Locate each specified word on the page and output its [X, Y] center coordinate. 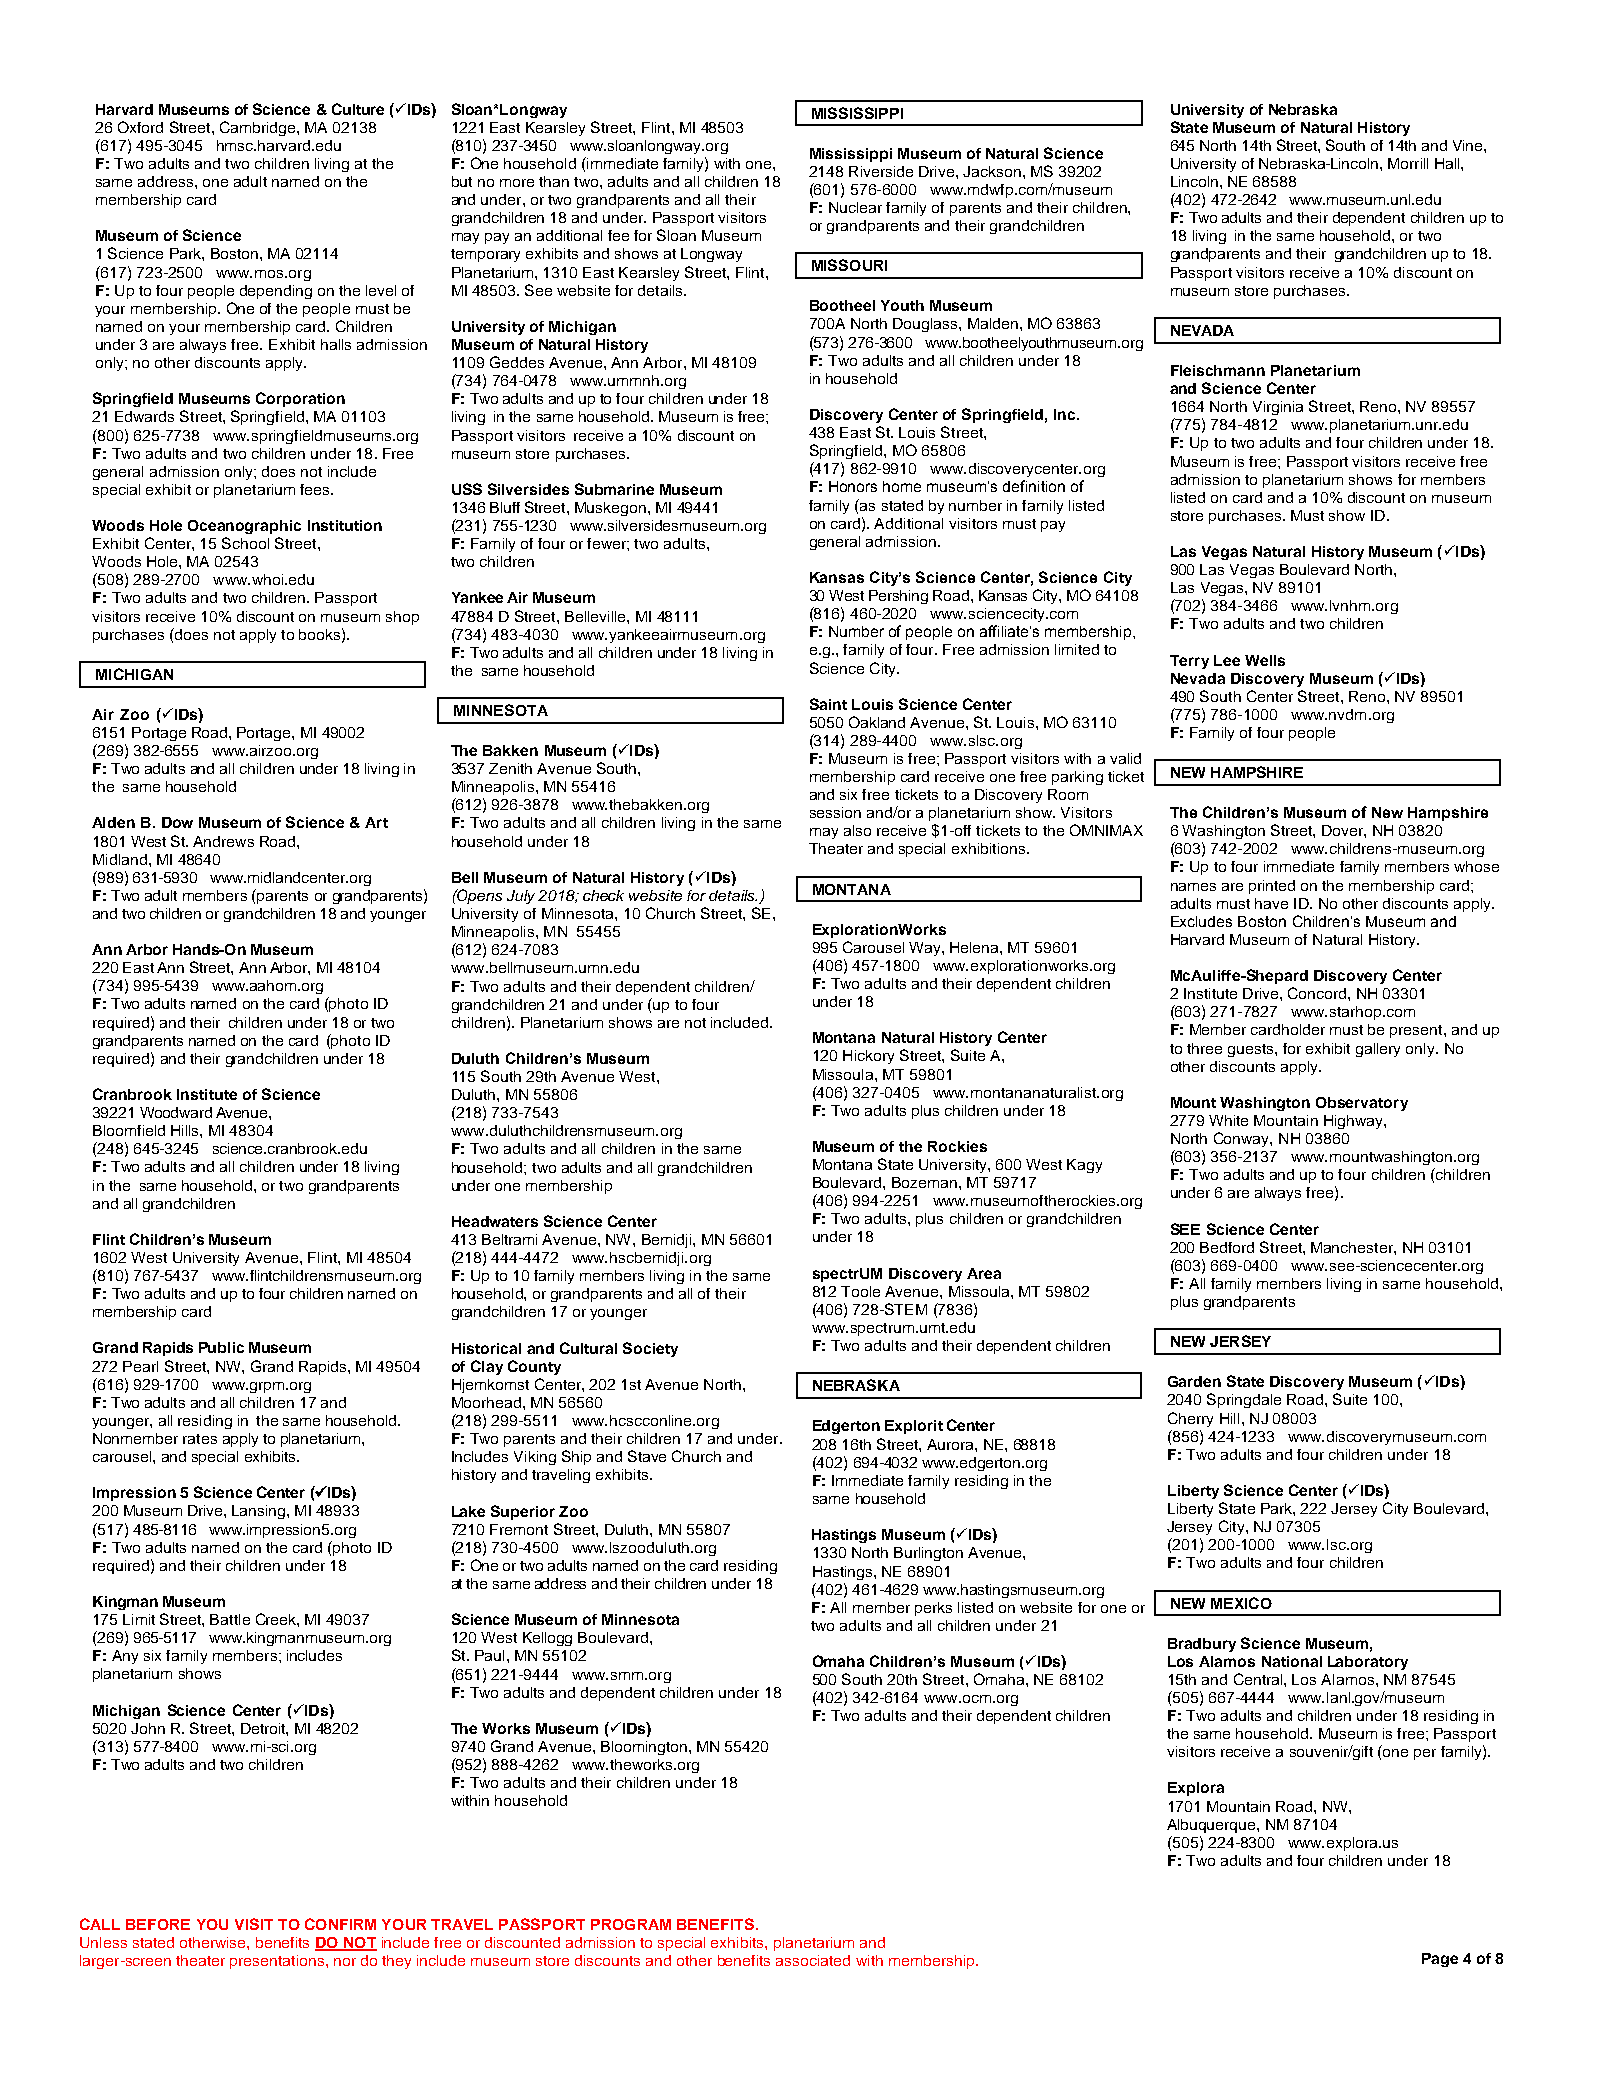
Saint [828, 704]
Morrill [1408, 163]
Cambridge [259, 128]
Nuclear [855, 207]
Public [221, 1347]
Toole [860, 1291]
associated [813, 1960]
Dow [177, 822]
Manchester [1353, 1247]
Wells [1265, 660]
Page [1440, 1960]
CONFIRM [340, 1924]
